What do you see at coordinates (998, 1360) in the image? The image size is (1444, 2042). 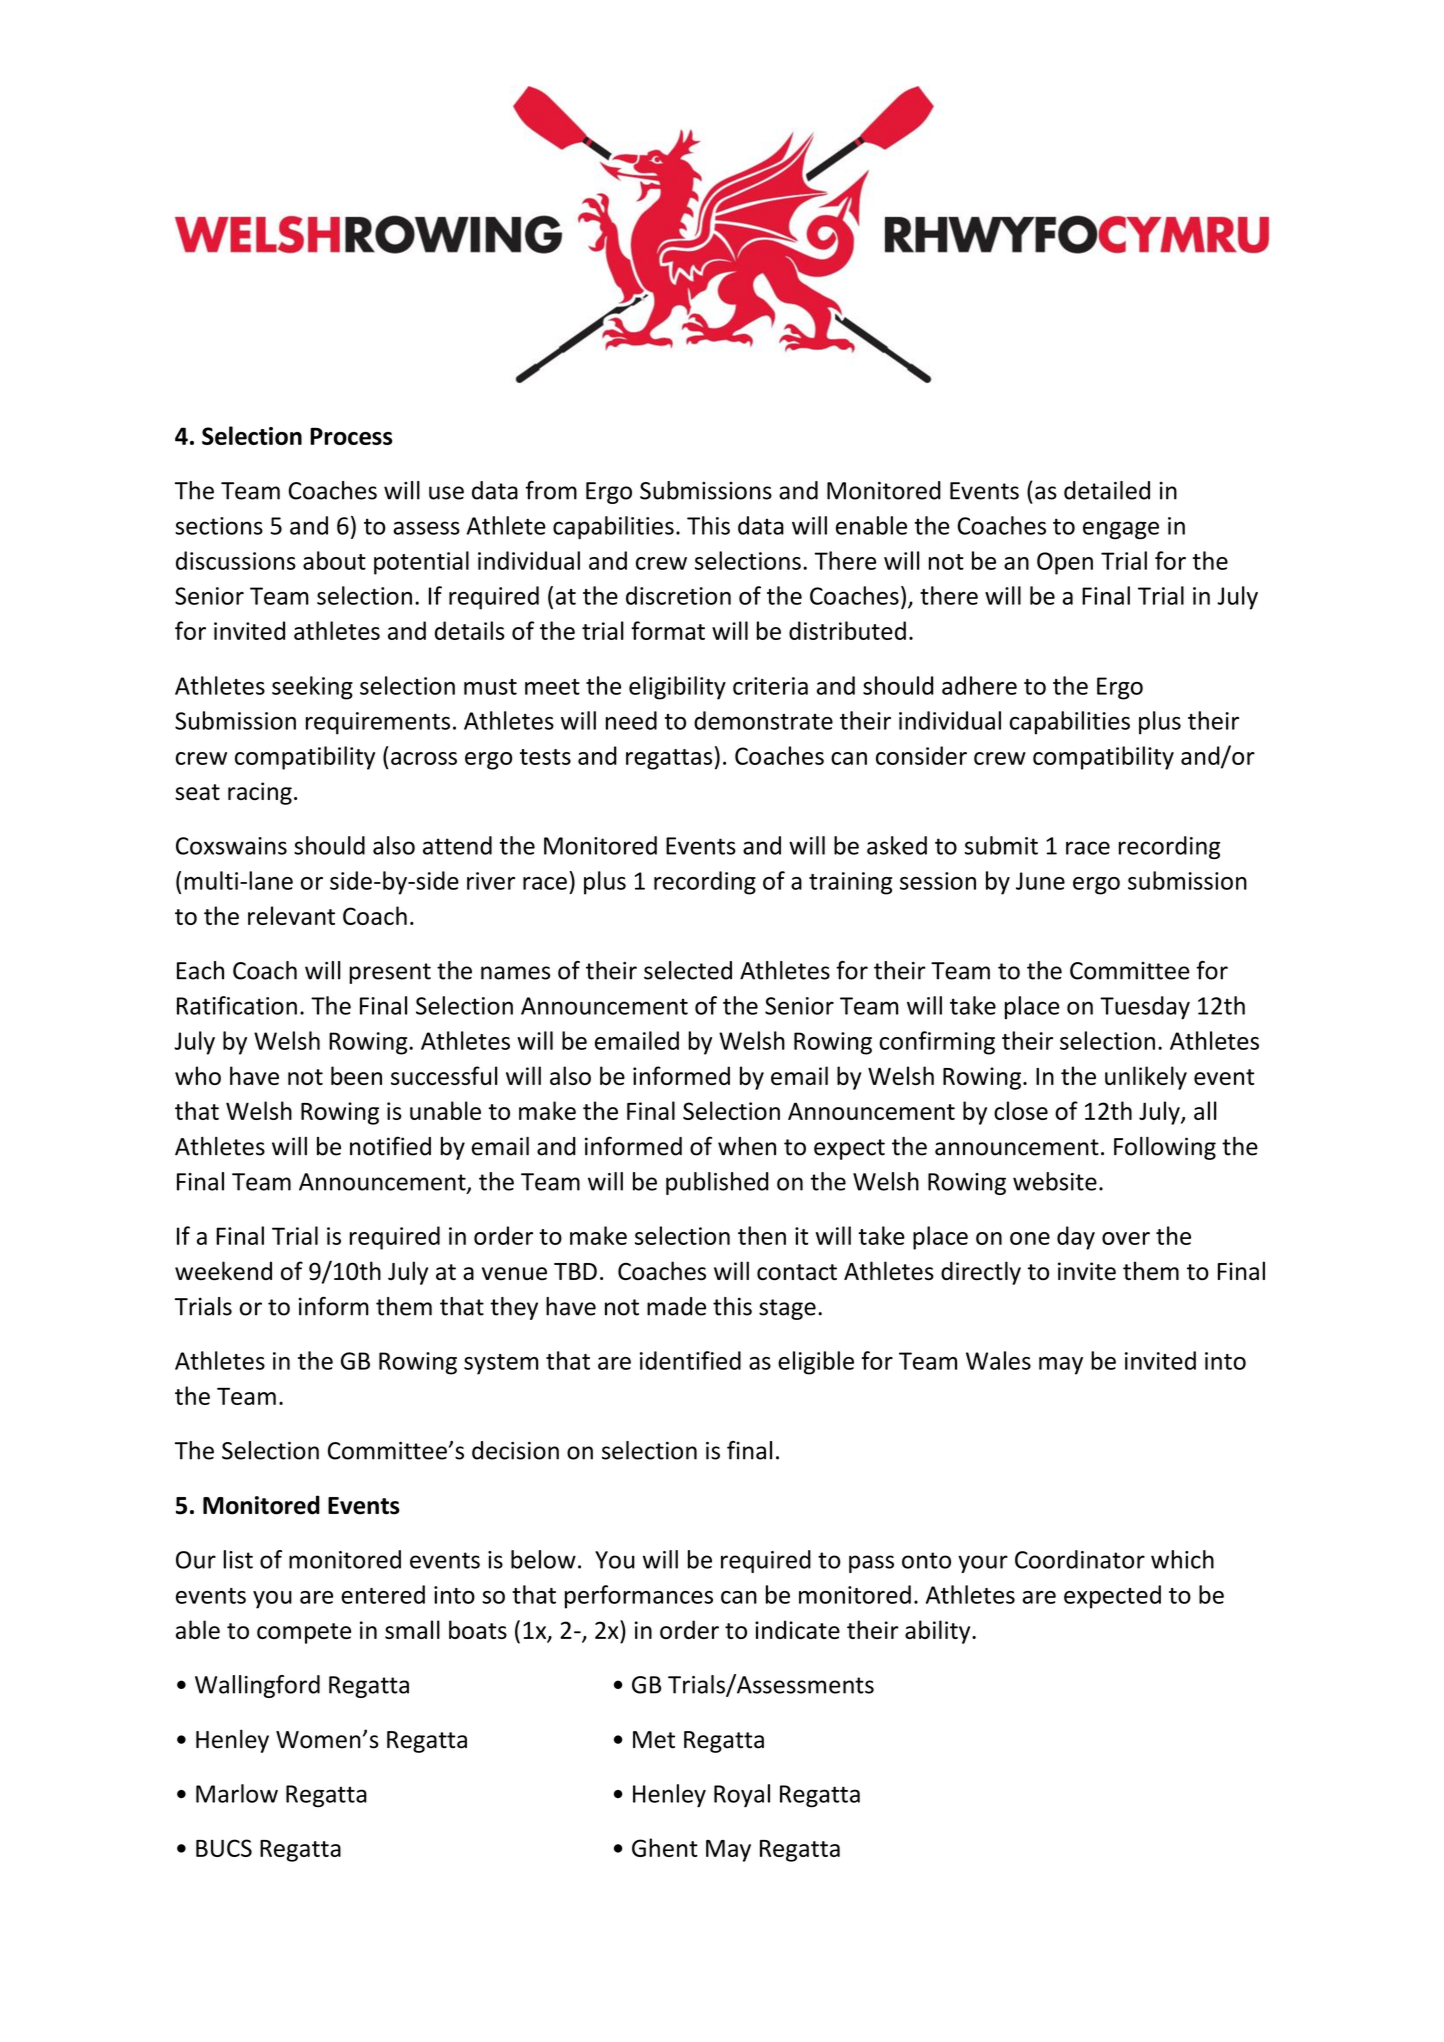 I see `Wales` at bounding box center [998, 1360].
